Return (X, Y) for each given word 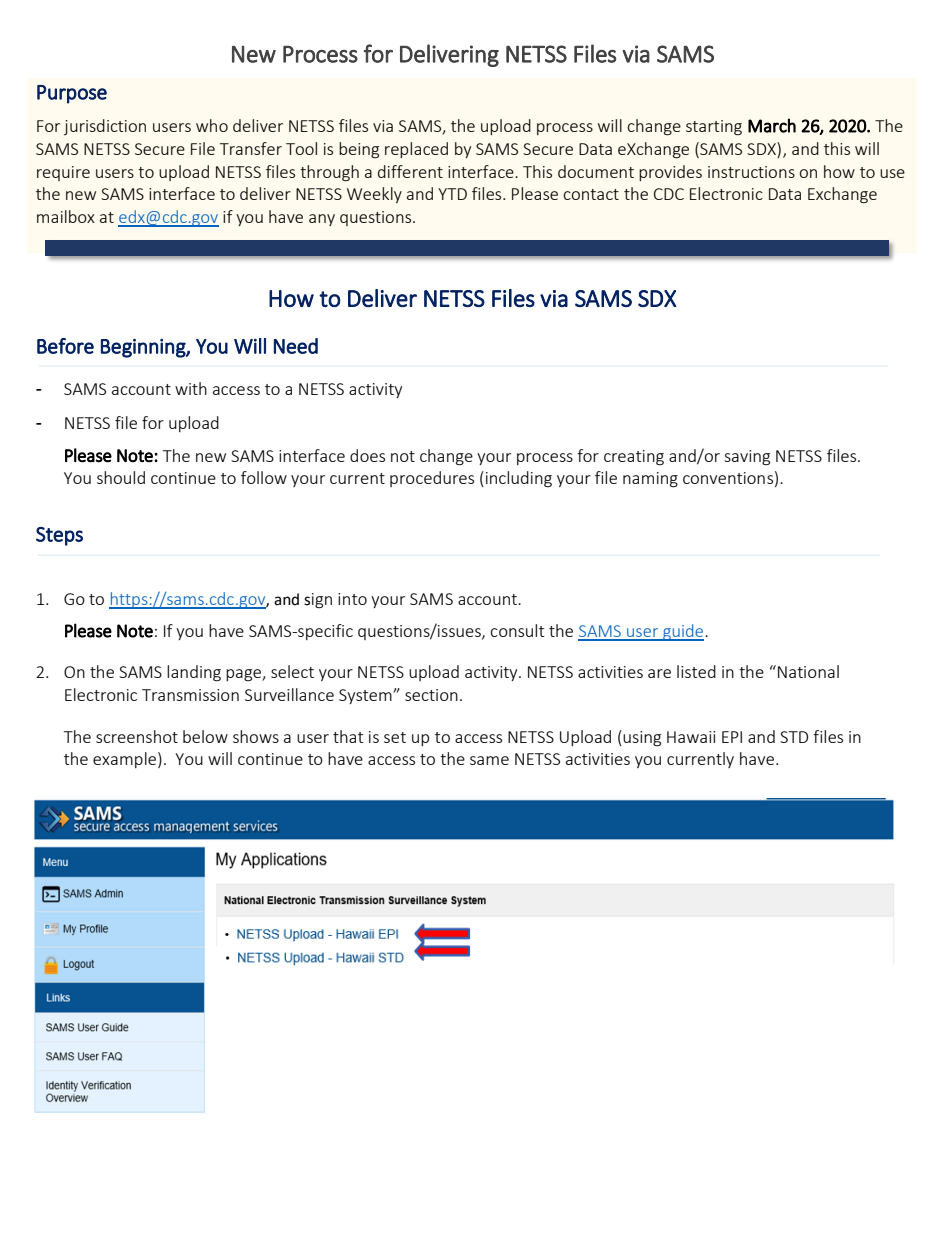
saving (747, 458)
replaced (416, 150)
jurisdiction (105, 127)
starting (714, 128)
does (367, 455)
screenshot (137, 736)
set (395, 737)
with (191, 388)
